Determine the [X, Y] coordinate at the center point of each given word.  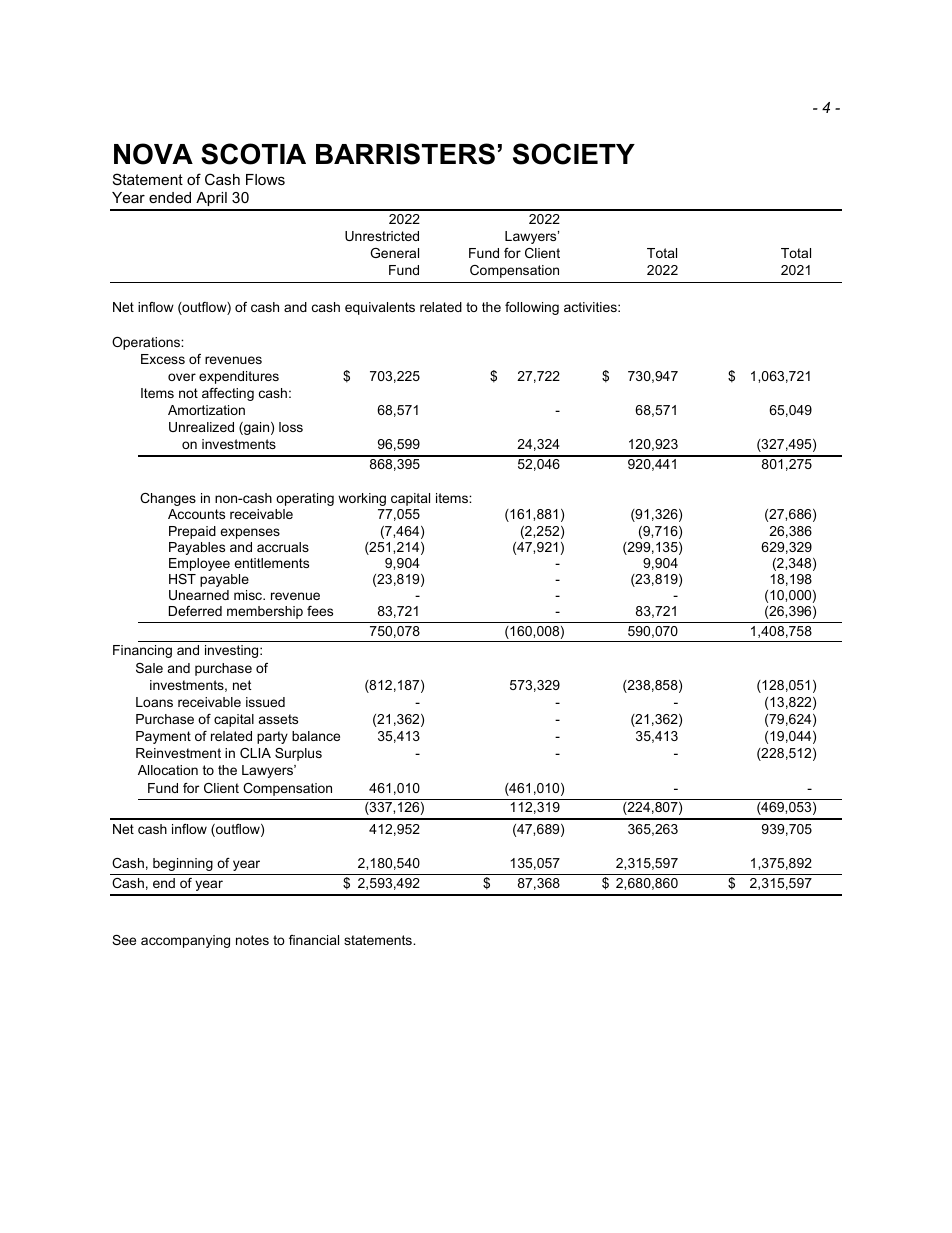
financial [314, 940]
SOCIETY [574, 154]
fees [320, 611]
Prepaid [192, 532]
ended [170, 197]
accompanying [185, 941]
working [362, 499]
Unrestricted [382, 236]
